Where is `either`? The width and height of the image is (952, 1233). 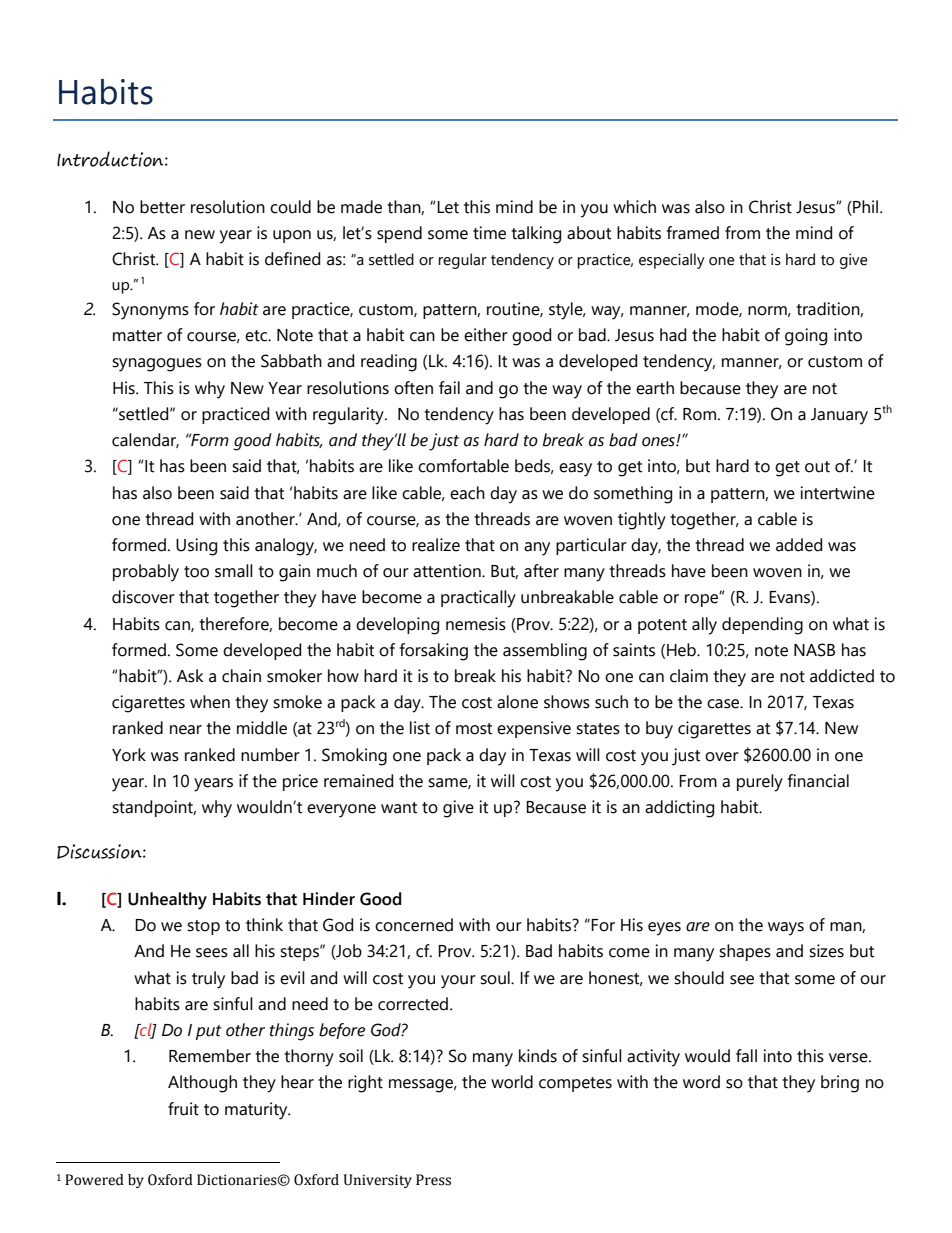
either is located at coordinates (486, 335).
